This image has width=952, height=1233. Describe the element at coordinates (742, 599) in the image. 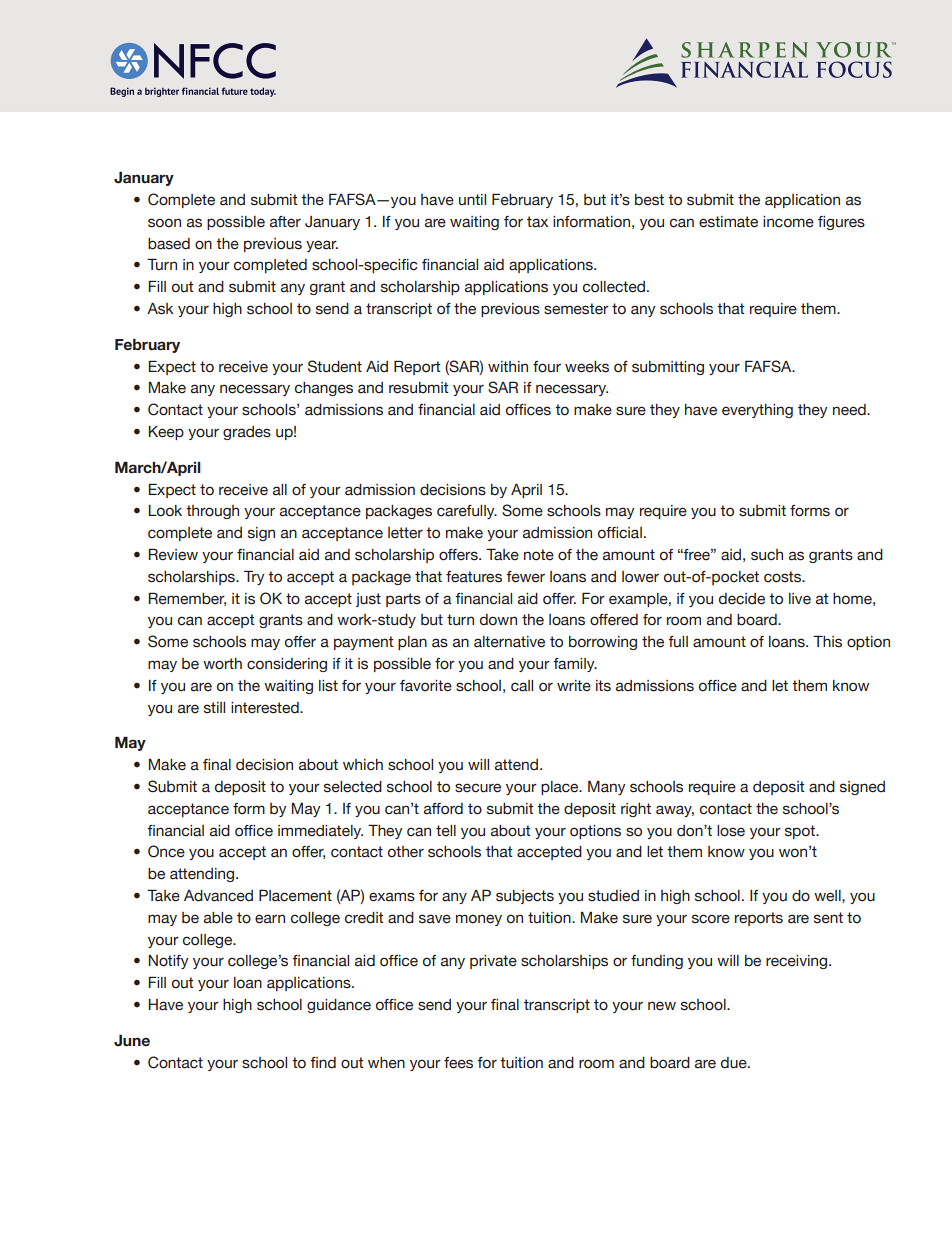

I see `decide` at that location.
